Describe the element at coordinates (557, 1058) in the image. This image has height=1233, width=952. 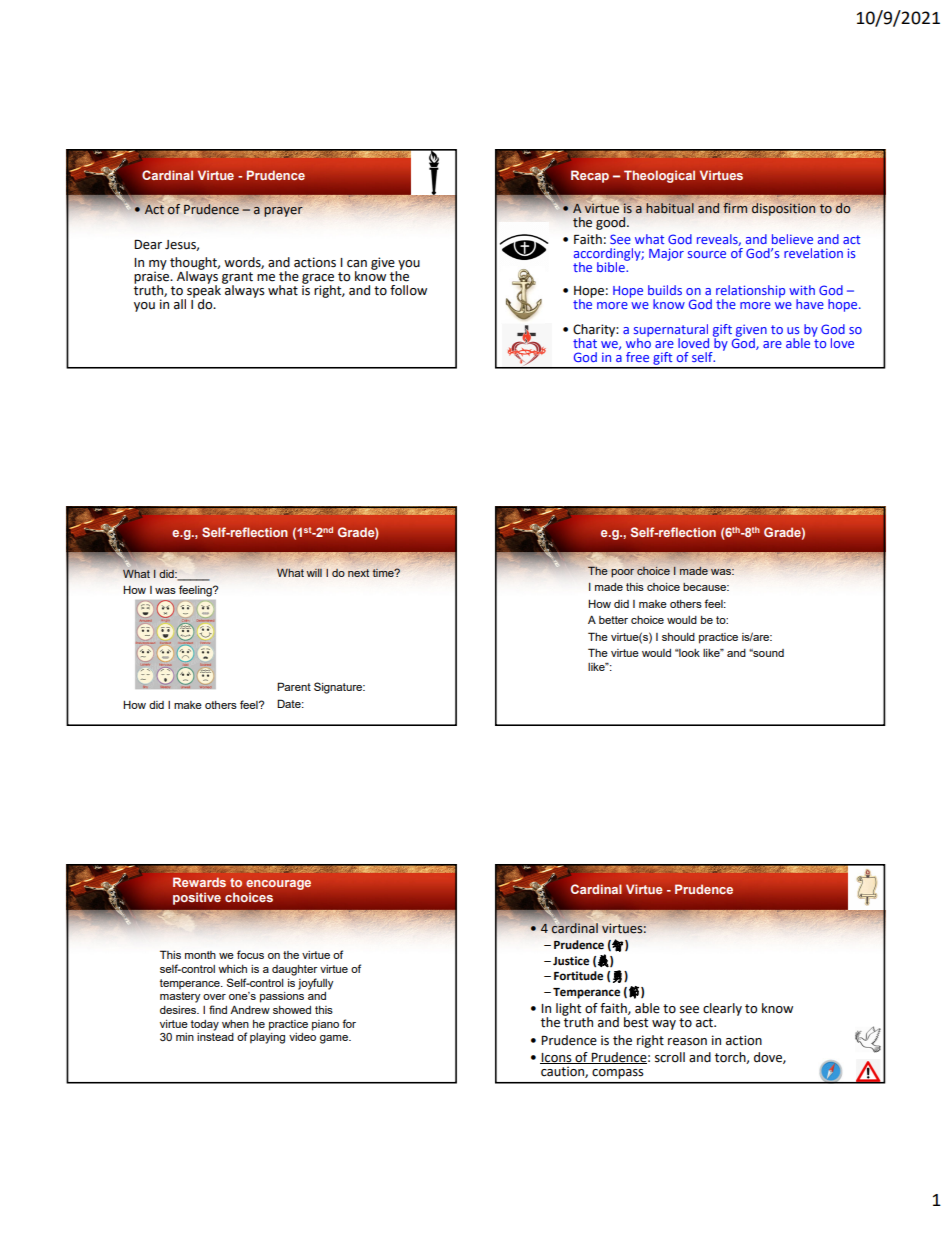
I see `Icons` at that location.
